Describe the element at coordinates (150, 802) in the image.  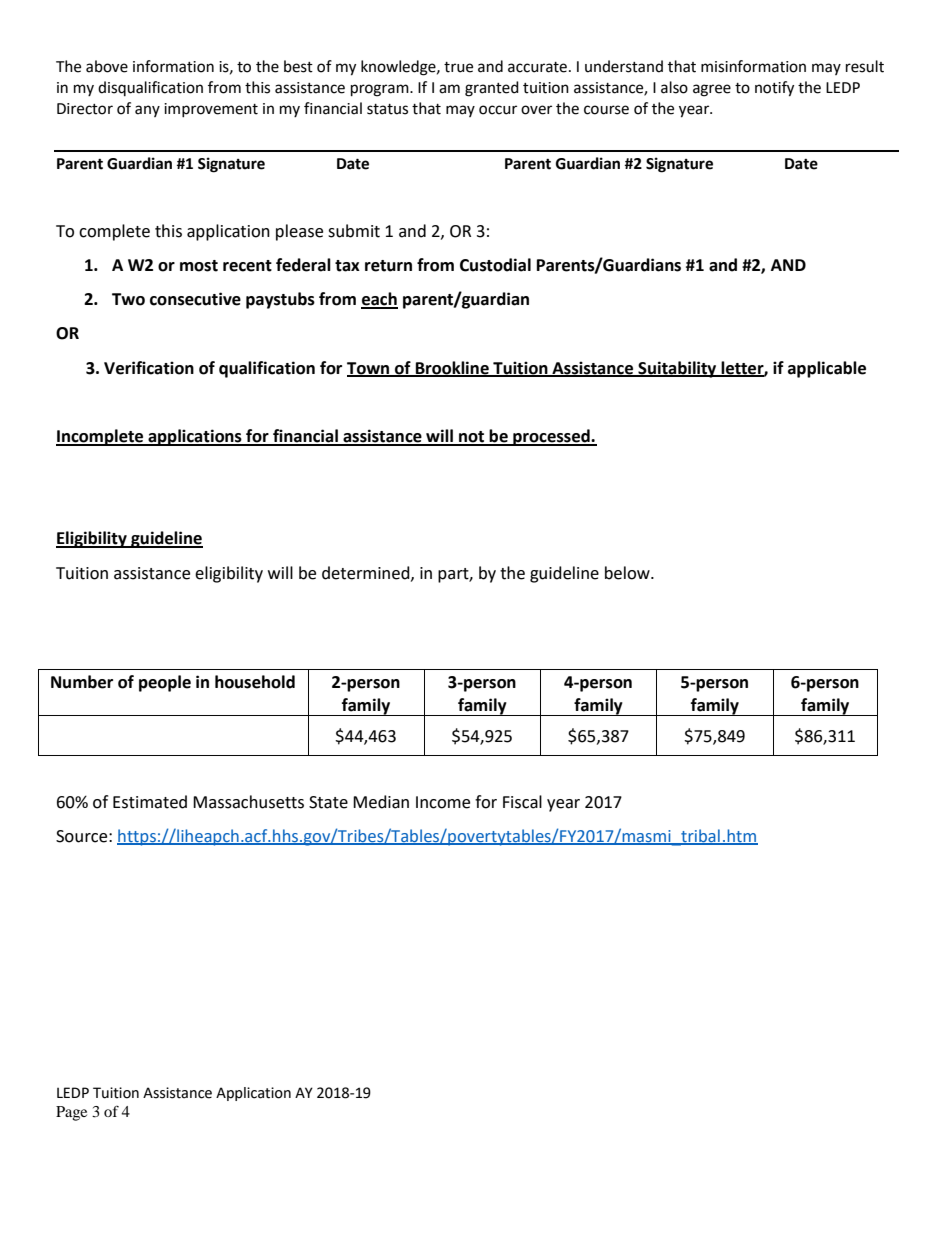
I see `Estimated` at that location.
